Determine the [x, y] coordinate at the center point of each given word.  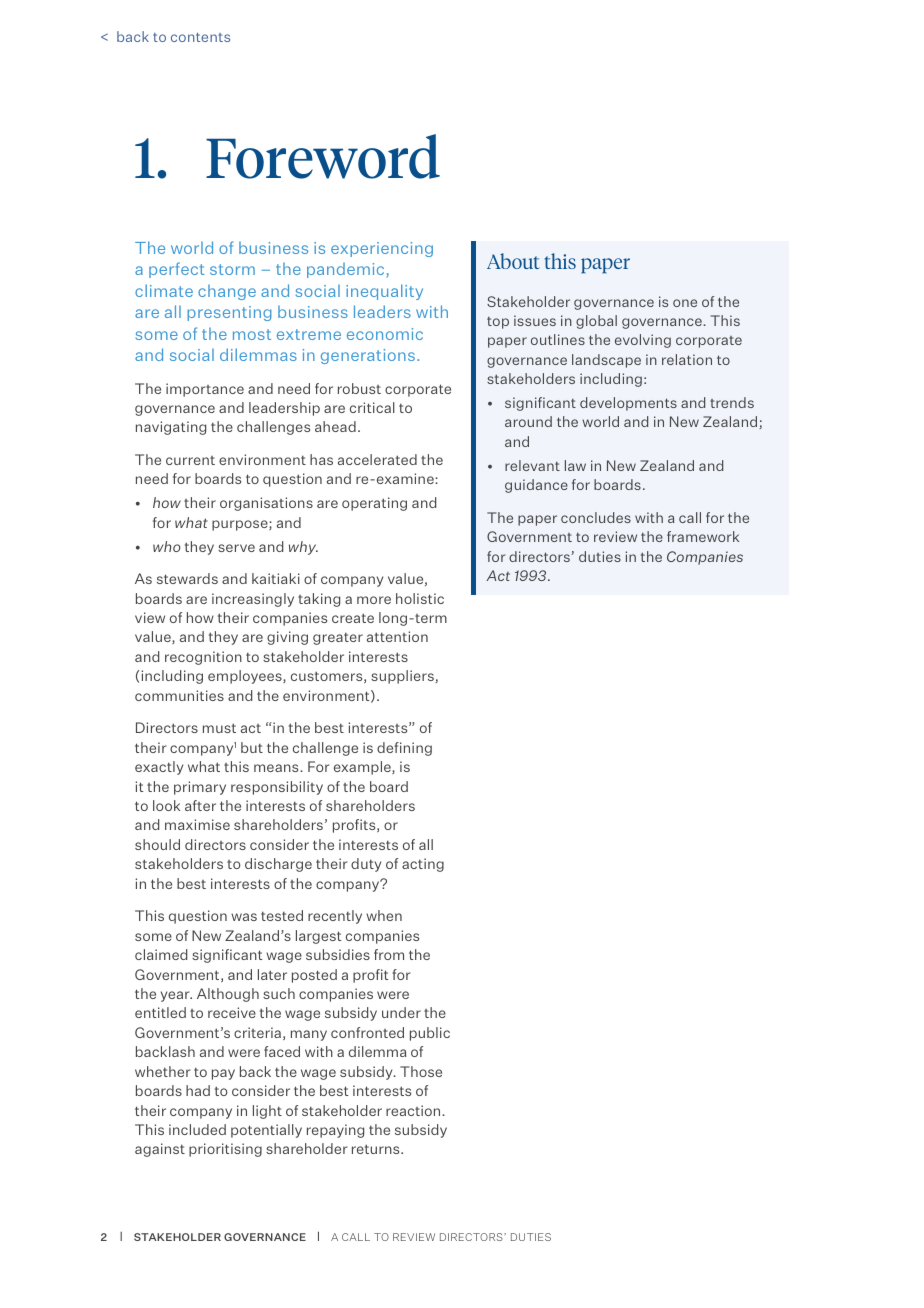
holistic [420, 598]
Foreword [323, 156]
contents [200, 37]
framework [703, 536]
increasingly [253, 600]
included [197, 1129]
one [685, 303]
